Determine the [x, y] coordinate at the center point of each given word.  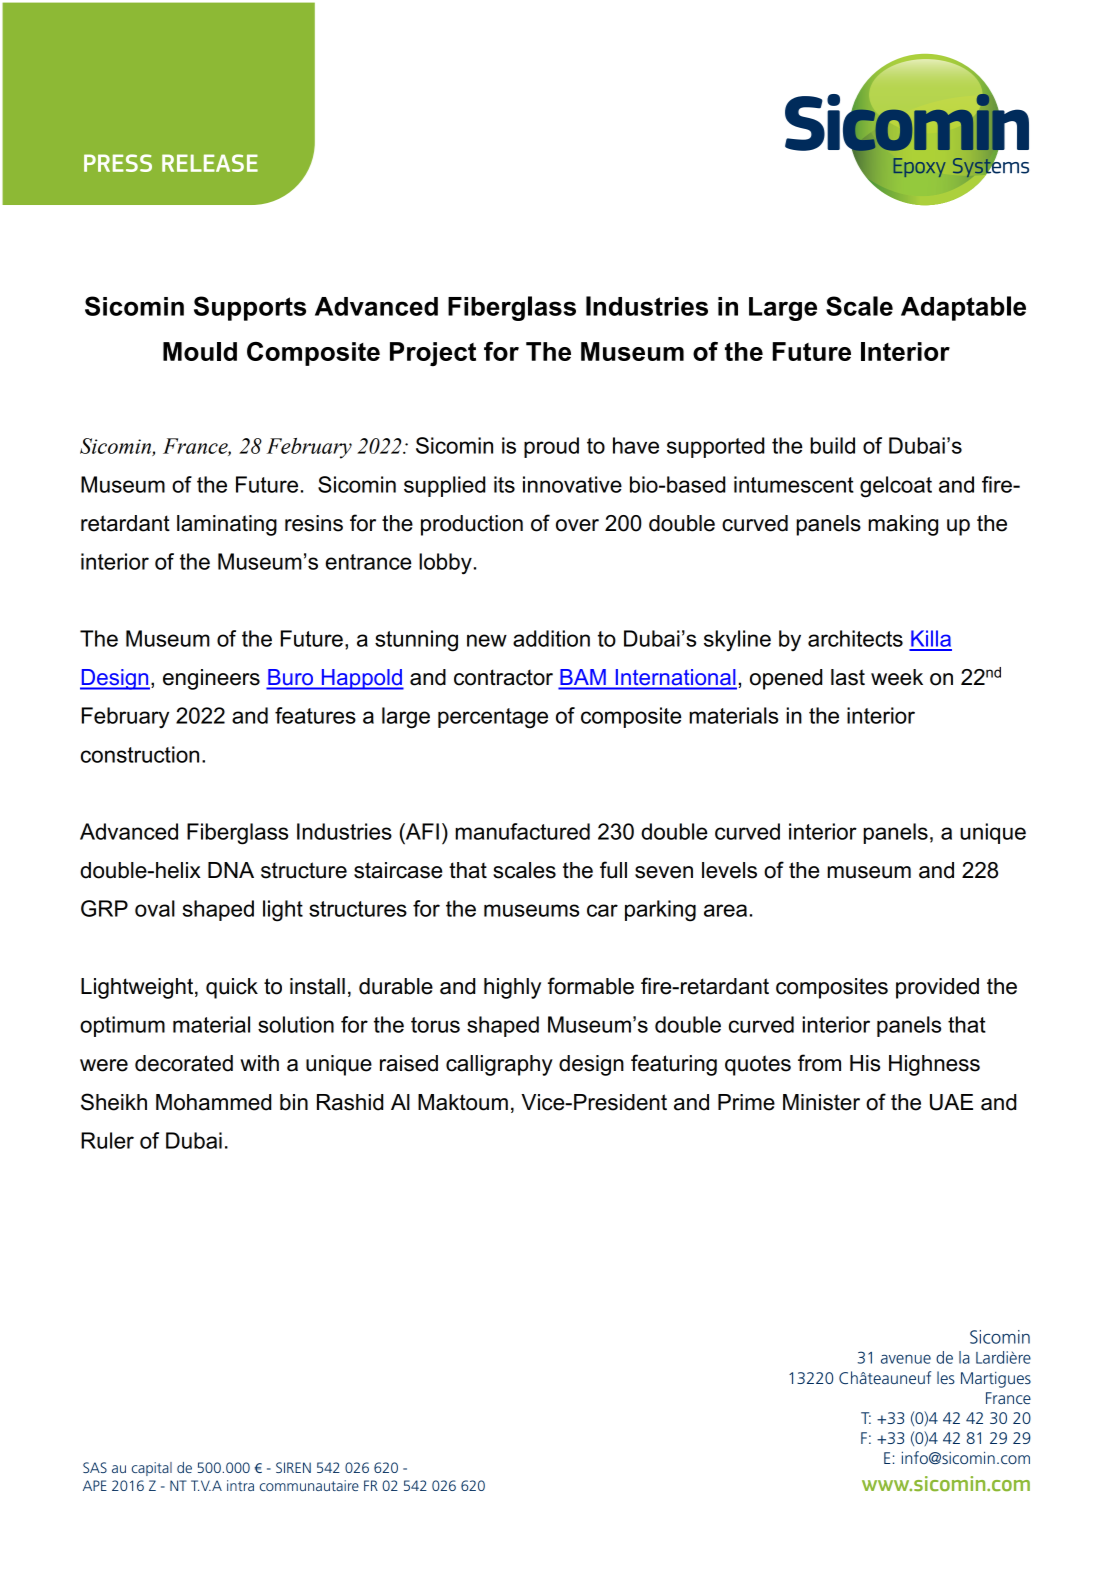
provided [937, 988]
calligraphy [499, 1065]
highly [512, 988]
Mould [200, 351]
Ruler [107, 1140]
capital [152, 1469]
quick [232, 988]
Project [433, 354]
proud [551, 447]
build [832, 445]
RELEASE [210, 163]
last [848, 677]
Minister [821, 1102]
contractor [503, 677]
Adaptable [963, 308]
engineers [211, 679]
